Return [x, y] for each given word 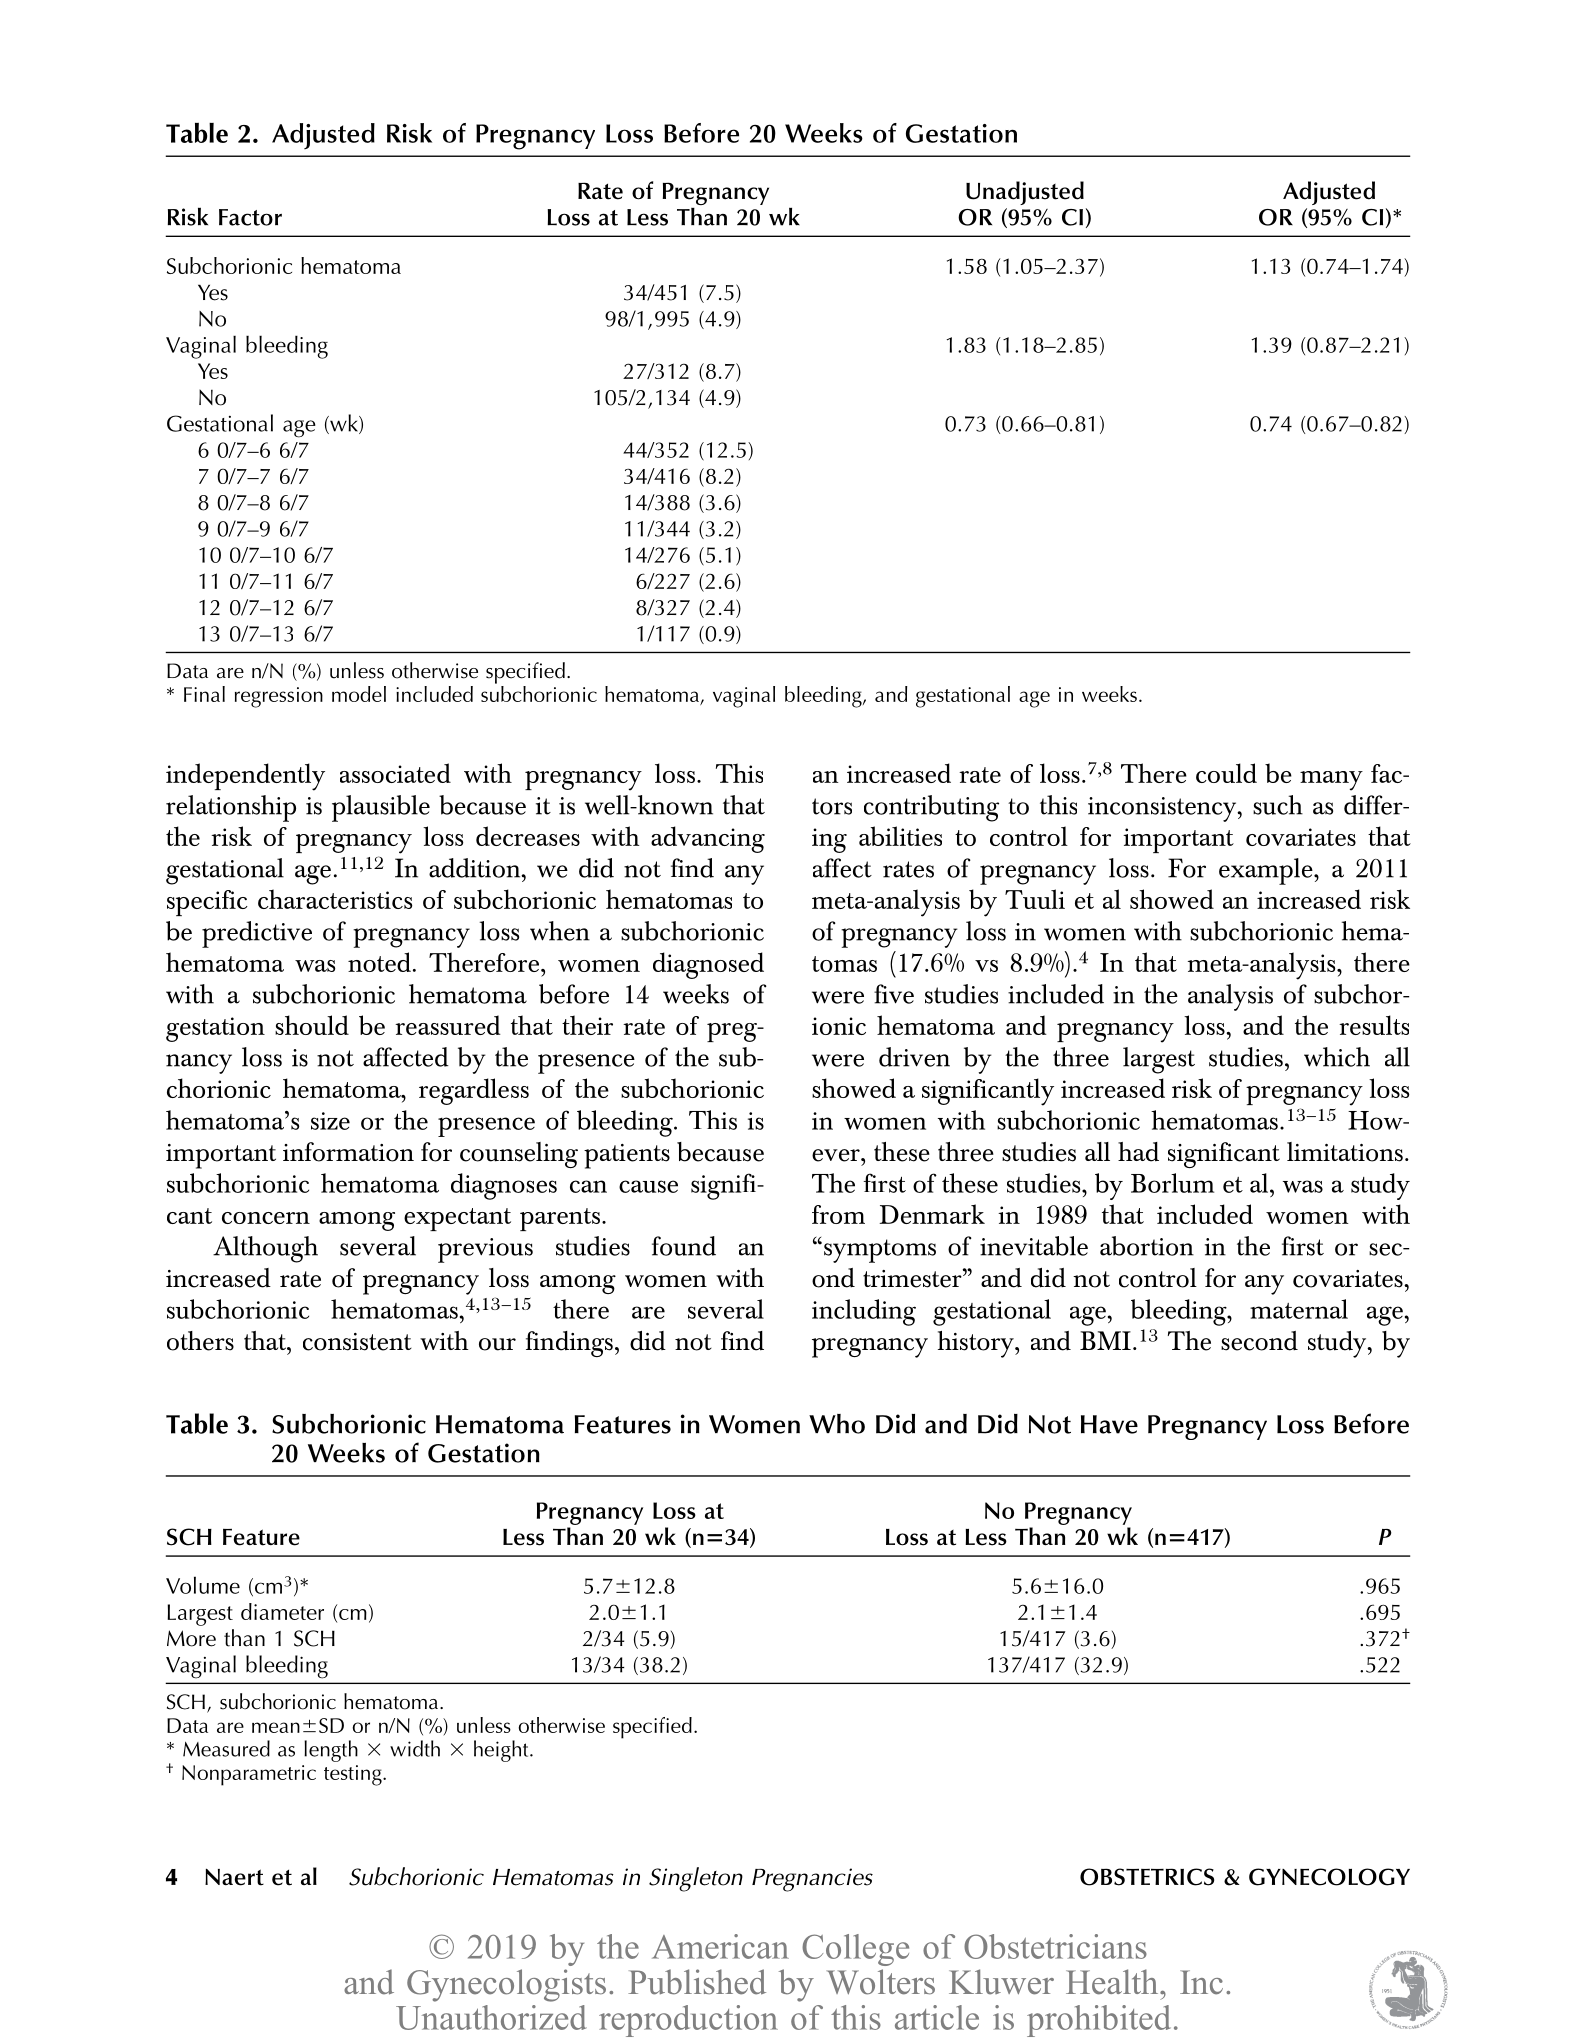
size [330, 1121]
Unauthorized [491, 2017]
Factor [250, 217]
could [1226, 773]
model [359, 694]
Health [1113, 1982]
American [720, 1946]
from [838, 1214]
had [1138, 1152]
